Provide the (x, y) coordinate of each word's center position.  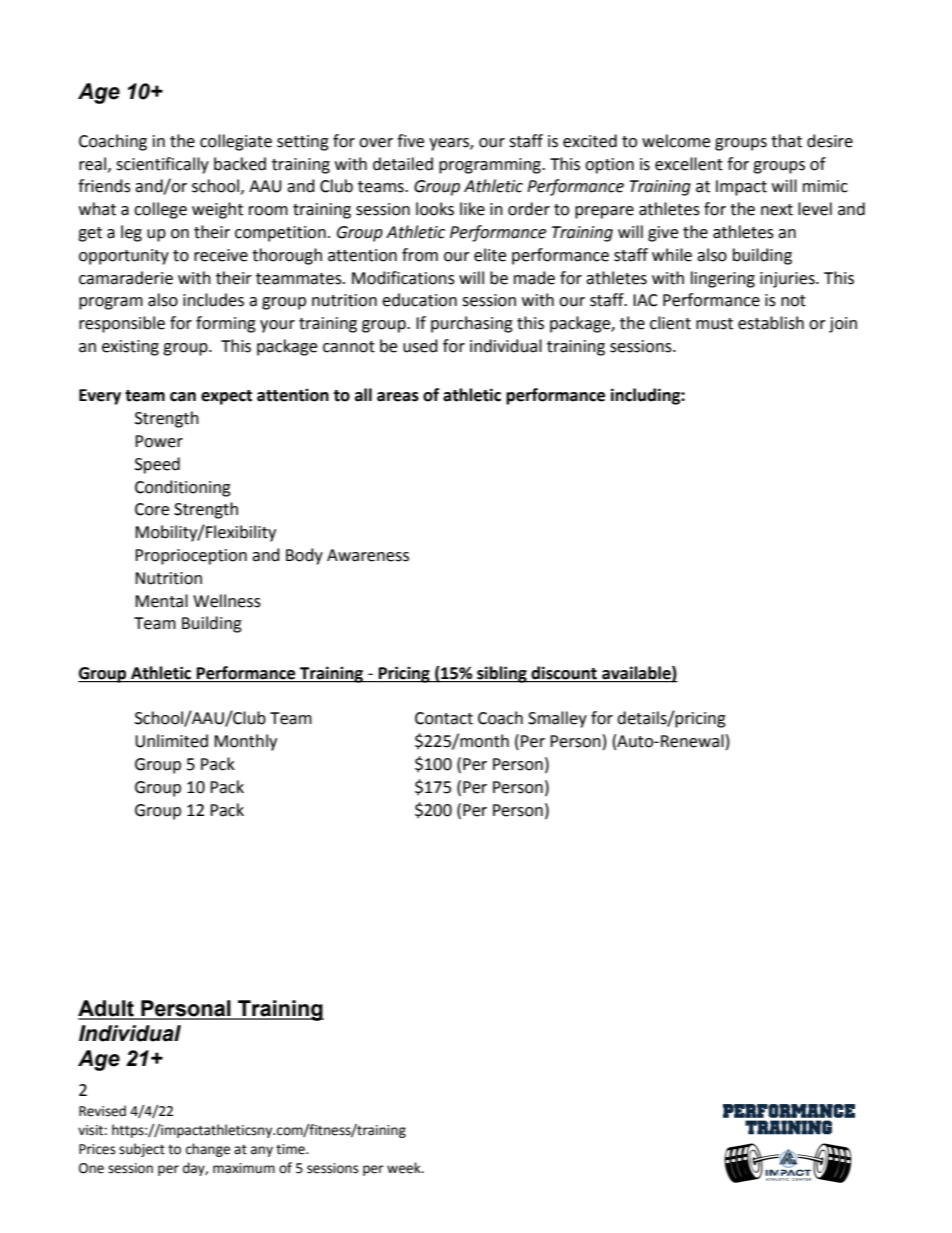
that (786, 141)
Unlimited (171, 741)
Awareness (368, 555)
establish (771, 323)
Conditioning (183, 488)
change (208, 1150)
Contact (444, 718)
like (472, 209)
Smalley (557, 719)
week (405, 1168)
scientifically (162, 165)
